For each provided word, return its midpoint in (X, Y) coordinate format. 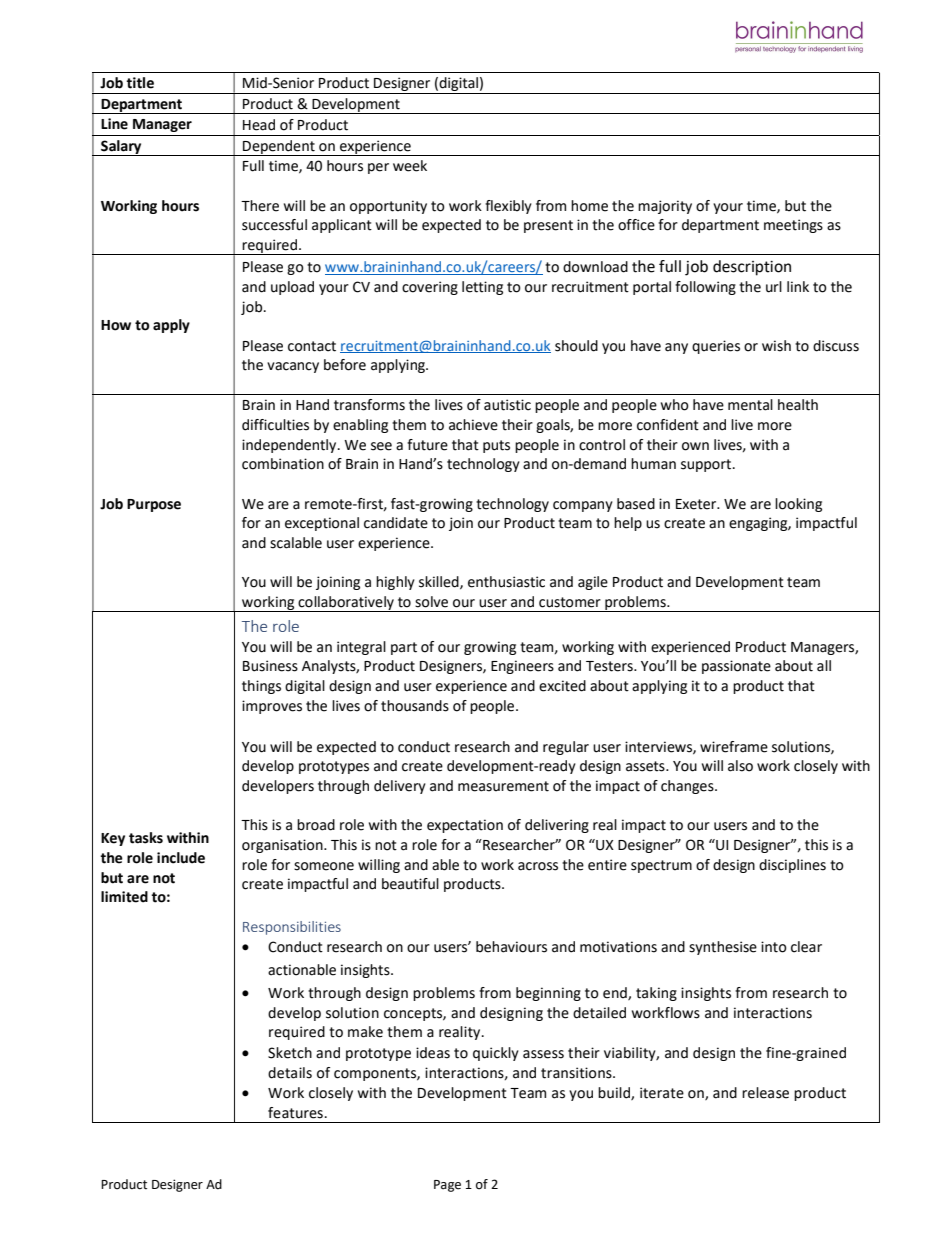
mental (750, 405)
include (181, 858)
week (410, 166)
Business (270, 666)
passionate (736, 667)
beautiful (410, 884)
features (295, 1113)
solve (431, 602)
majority (665, 207)
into (774, 947)
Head (259, 125)
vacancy (293, 367)
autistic (507, 405)
